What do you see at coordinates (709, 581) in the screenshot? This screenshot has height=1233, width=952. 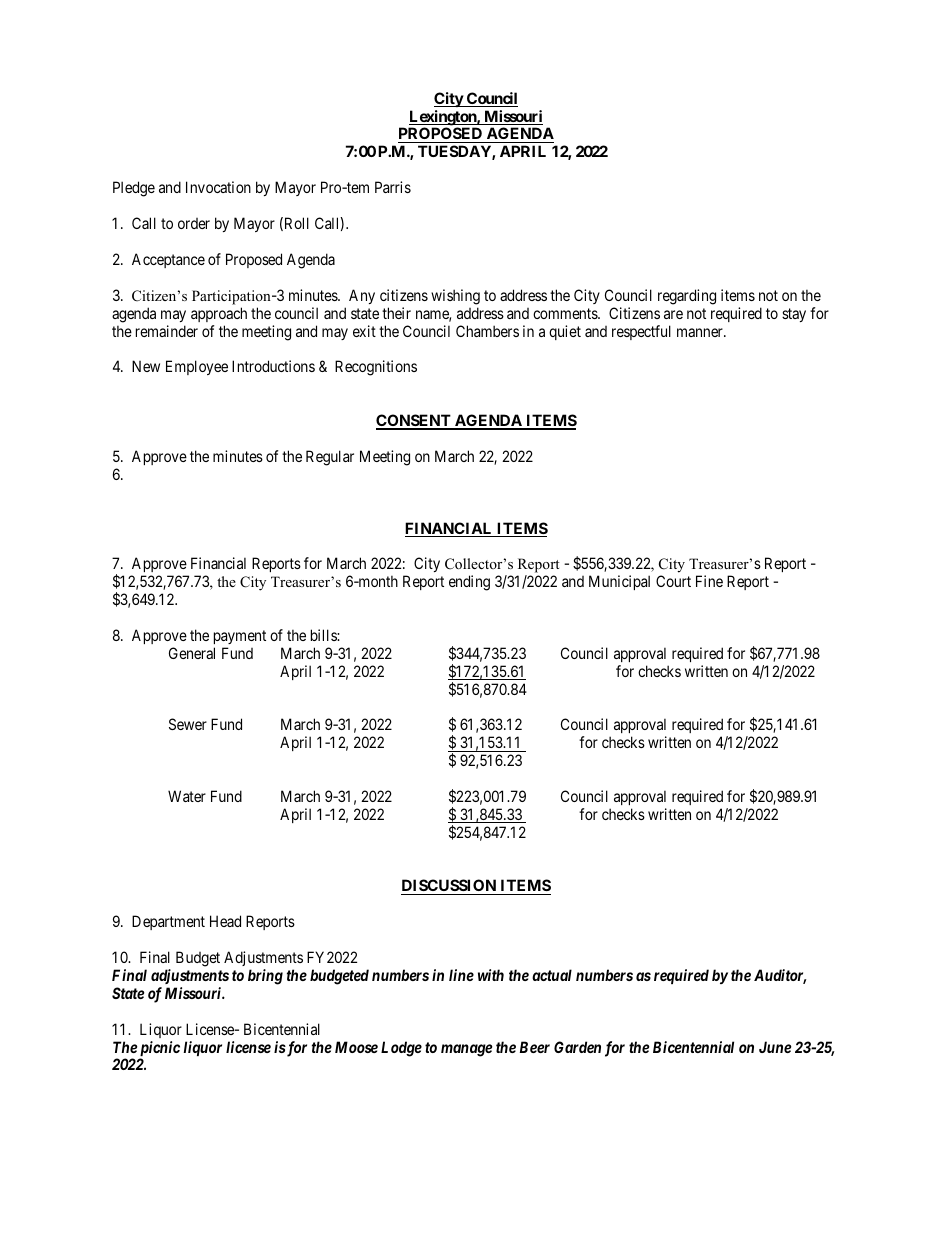 I see `Fine` at bounding box center [709, 581].
